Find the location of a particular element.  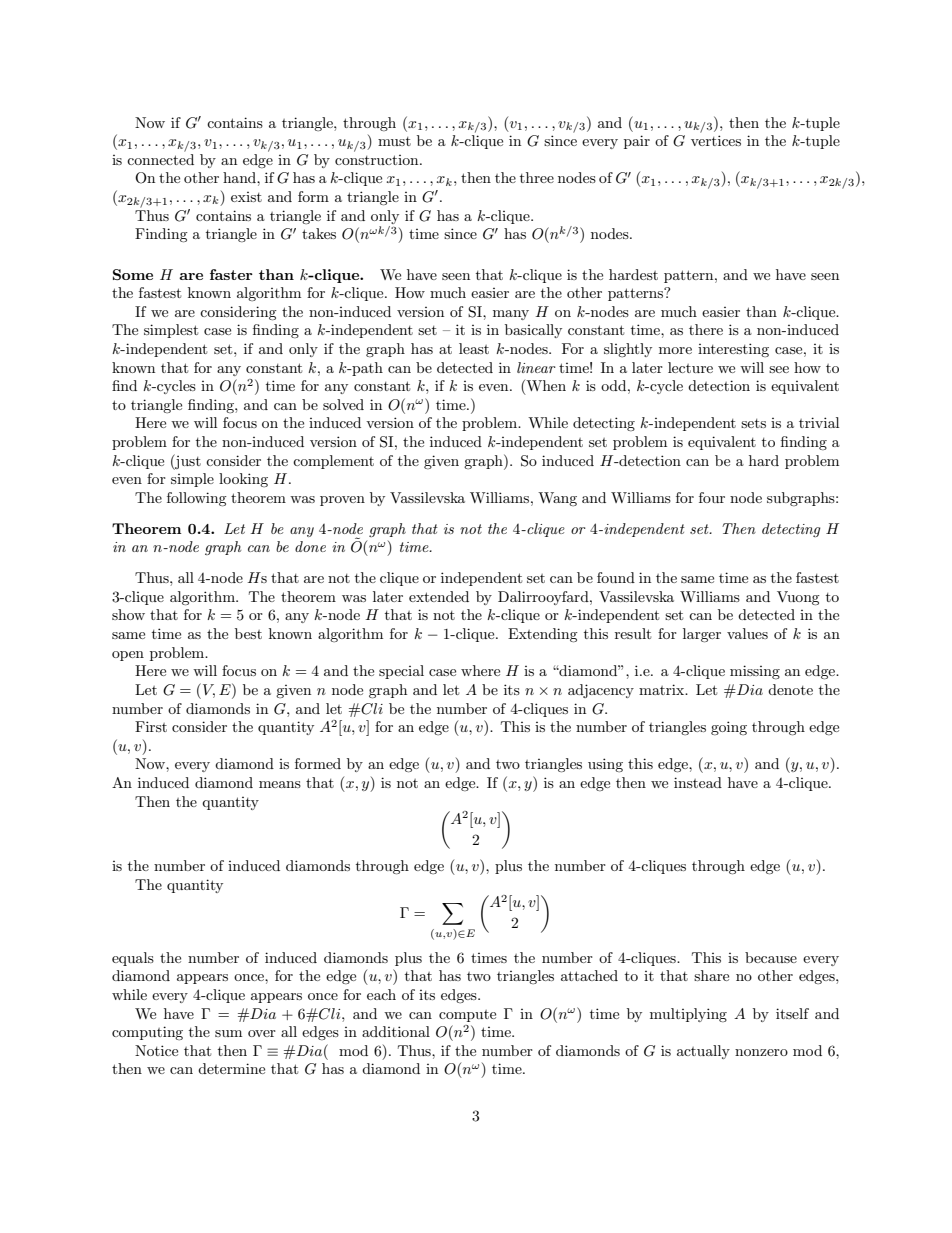

missing is located at coordinates (755, 672).
